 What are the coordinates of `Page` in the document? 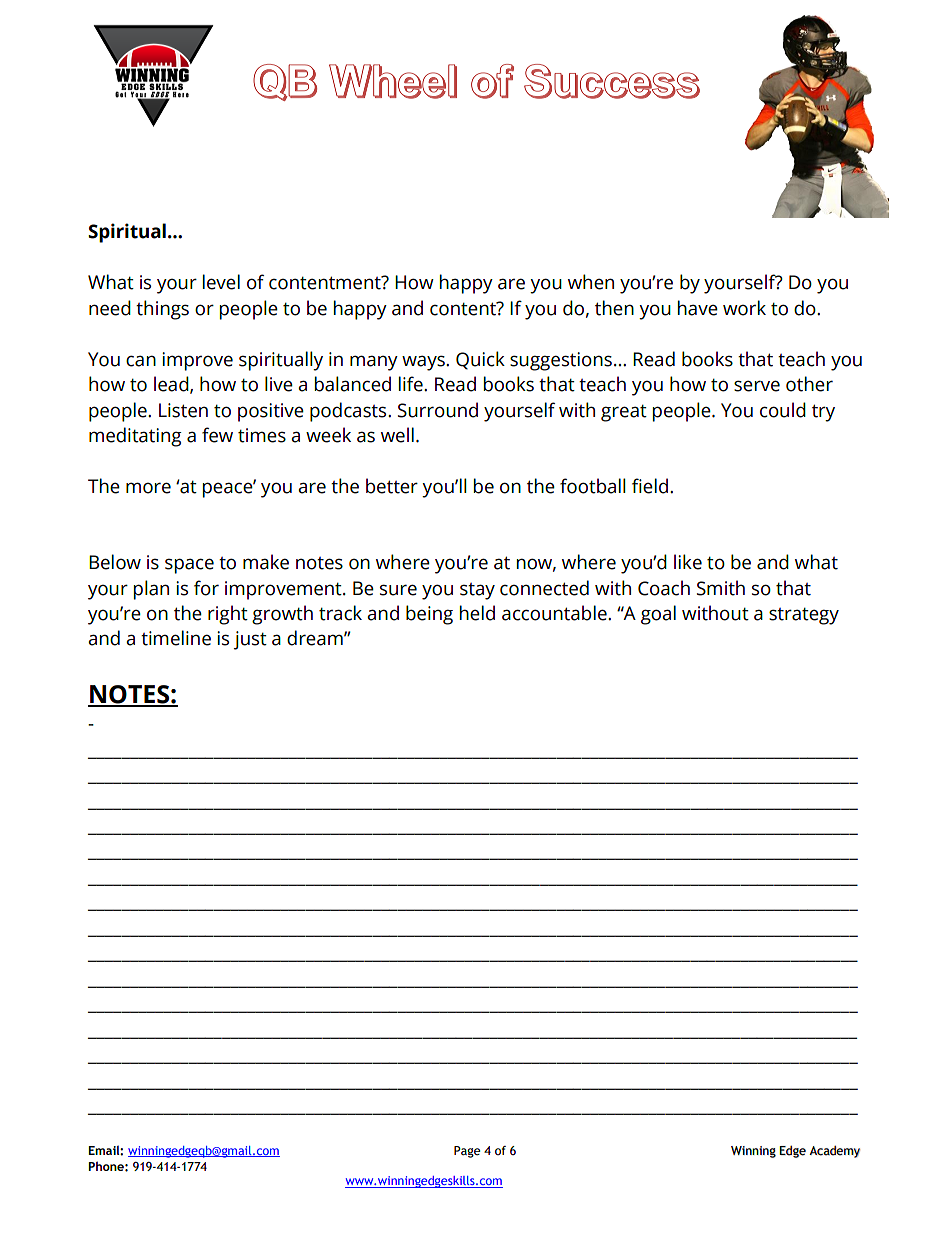 It's located at (467, 1152).
